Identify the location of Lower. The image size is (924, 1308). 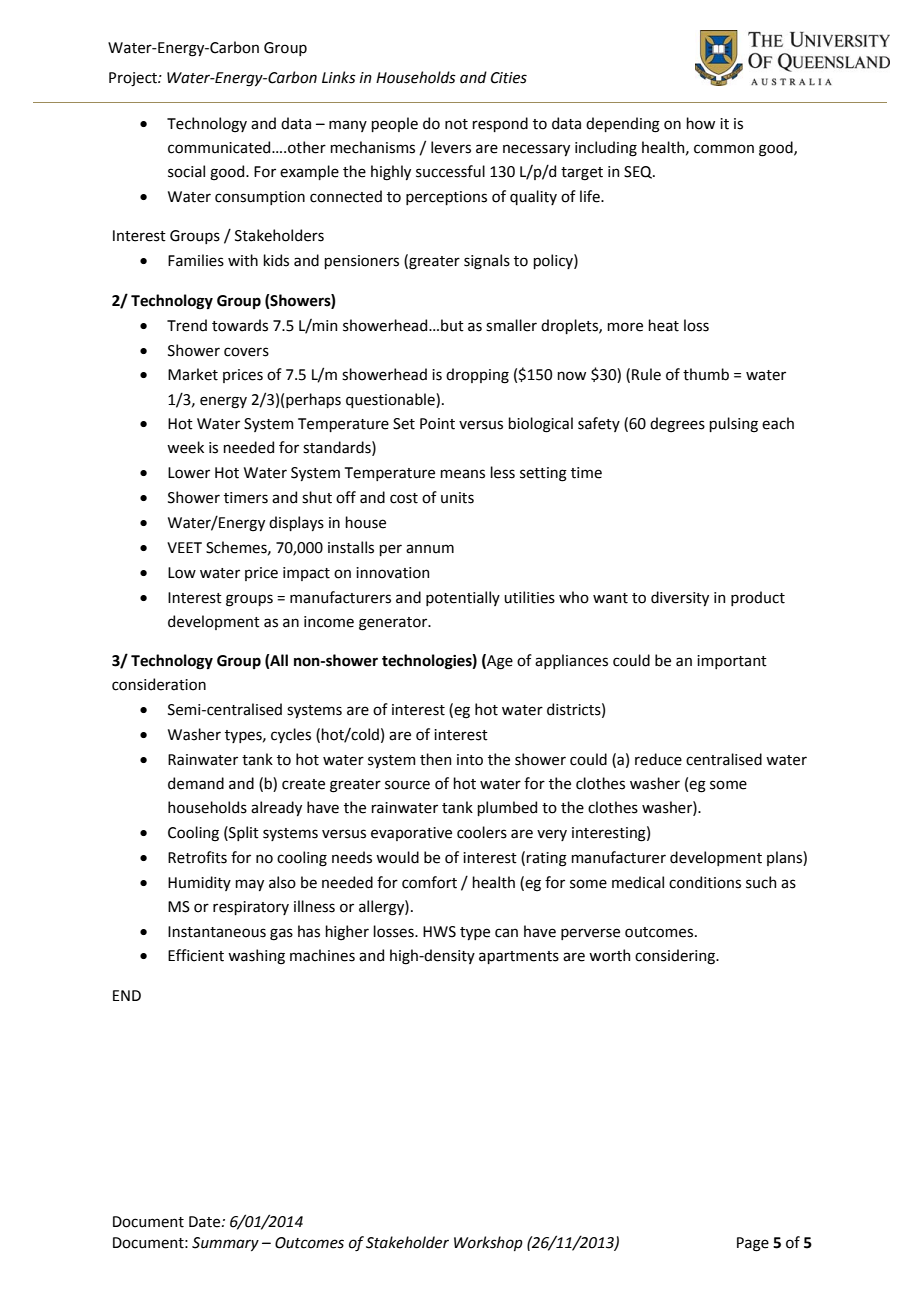
(189, 473).
